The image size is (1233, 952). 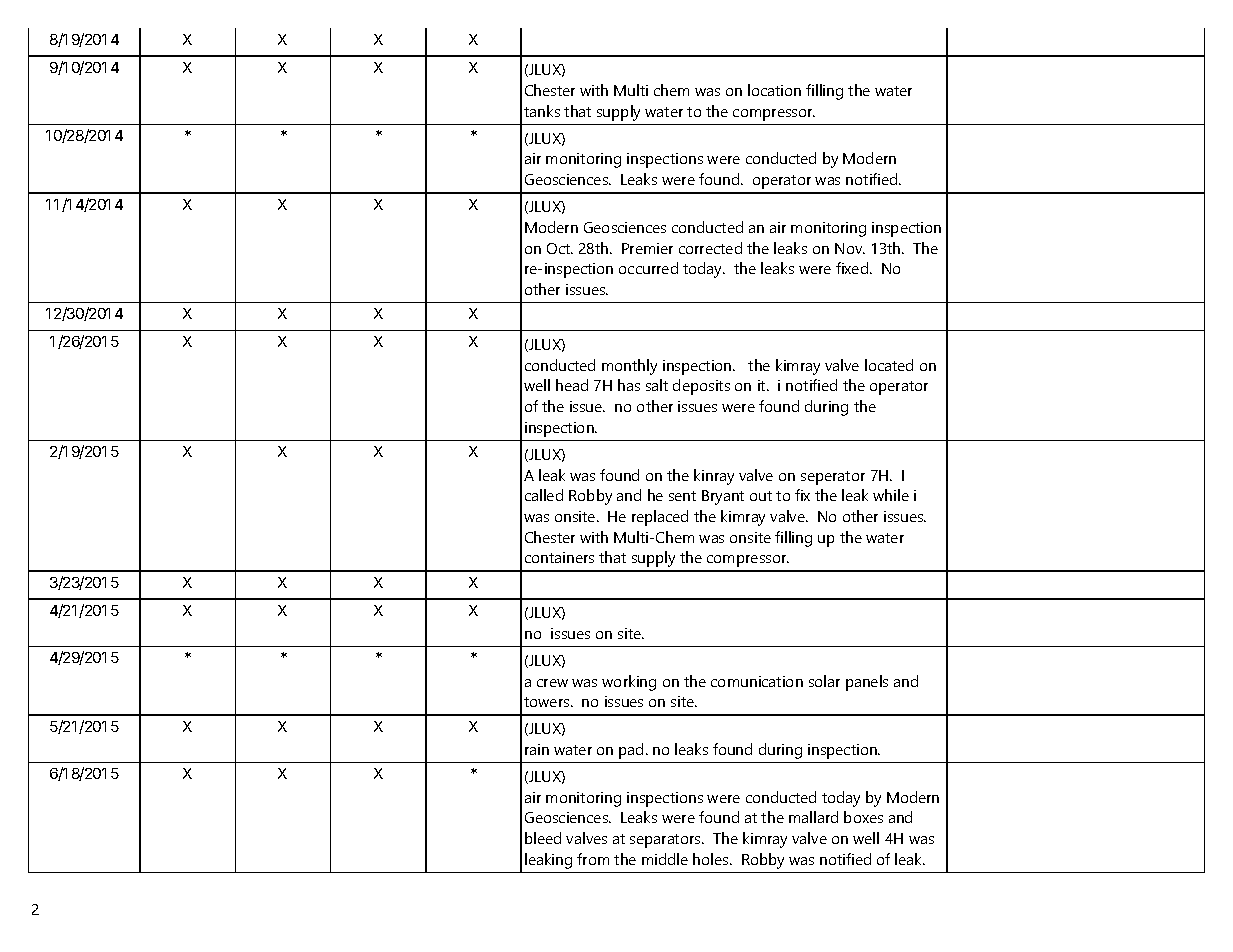 I want to click on Nov, so click(x=850, y=248).
